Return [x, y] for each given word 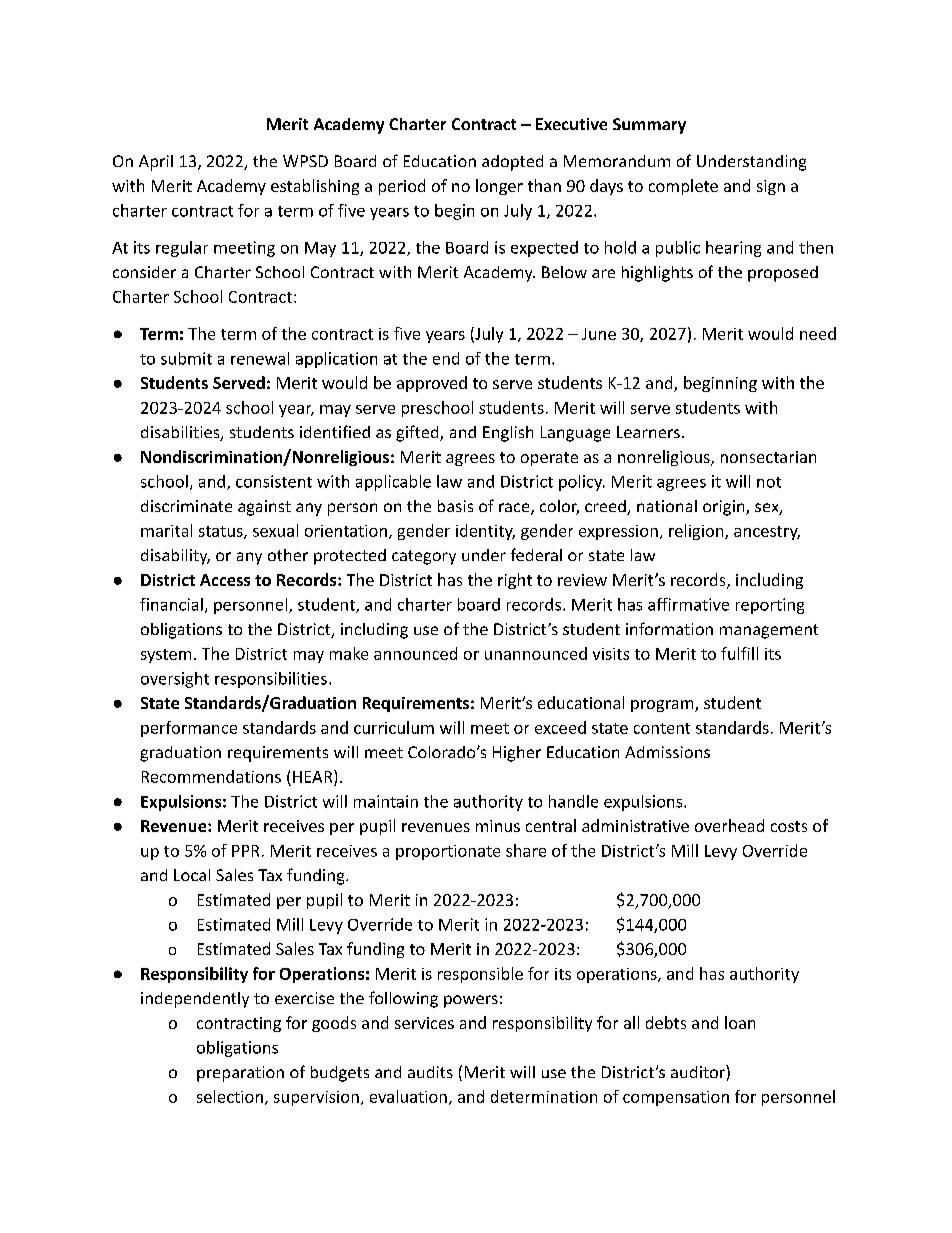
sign [771, 187]
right [515, 581]
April [156, 163]
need [818, 333]
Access [225, 580]
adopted [512, 163]
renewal [260, 358]
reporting [770, 606]
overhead [729, 825]
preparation [240, 1074]
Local [192, 875]
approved [432, 384]
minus [498, 826]
